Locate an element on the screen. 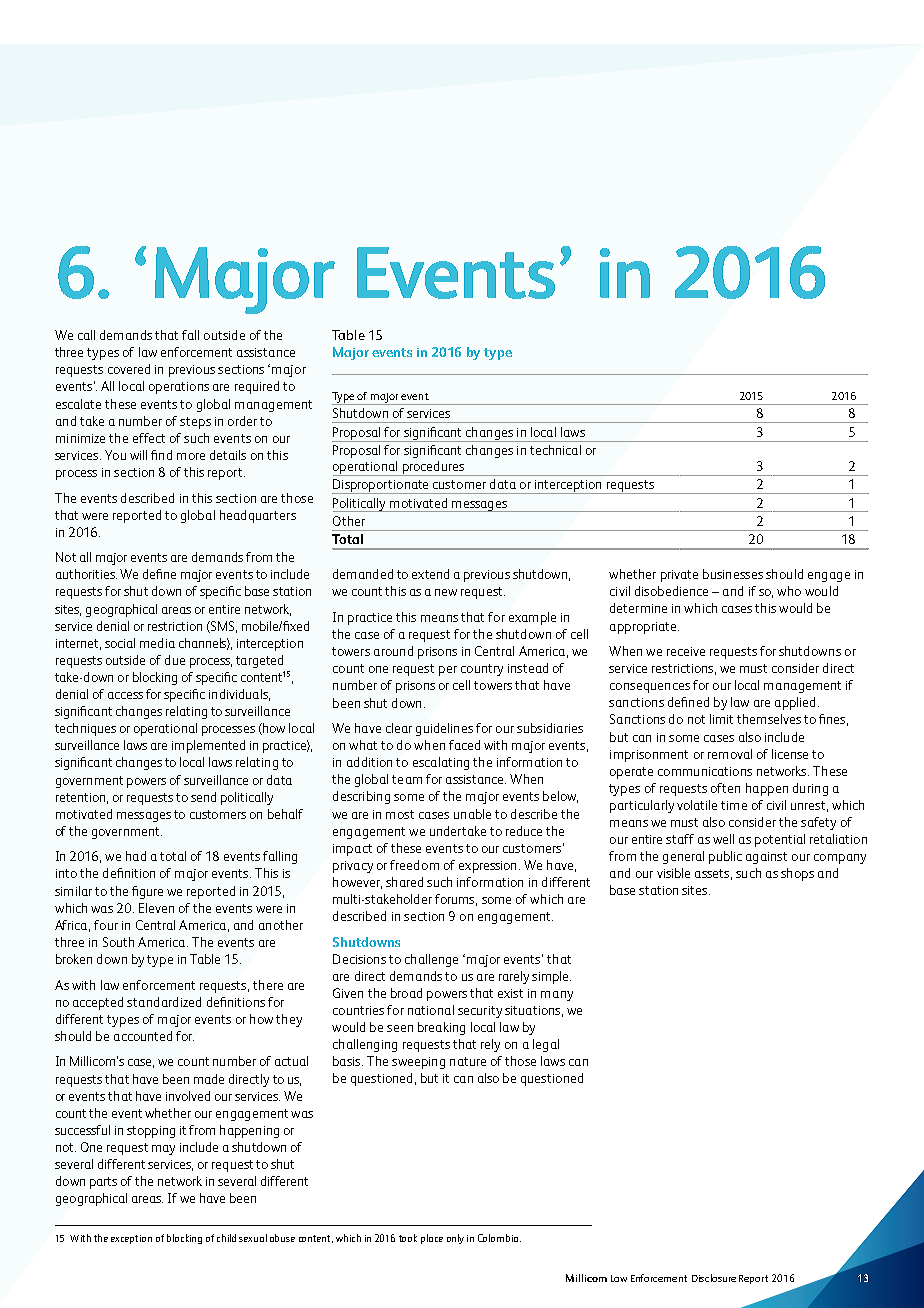 The height and width of the screenshot is (1308, 924). procedures is located at coordinates (433, 468).
